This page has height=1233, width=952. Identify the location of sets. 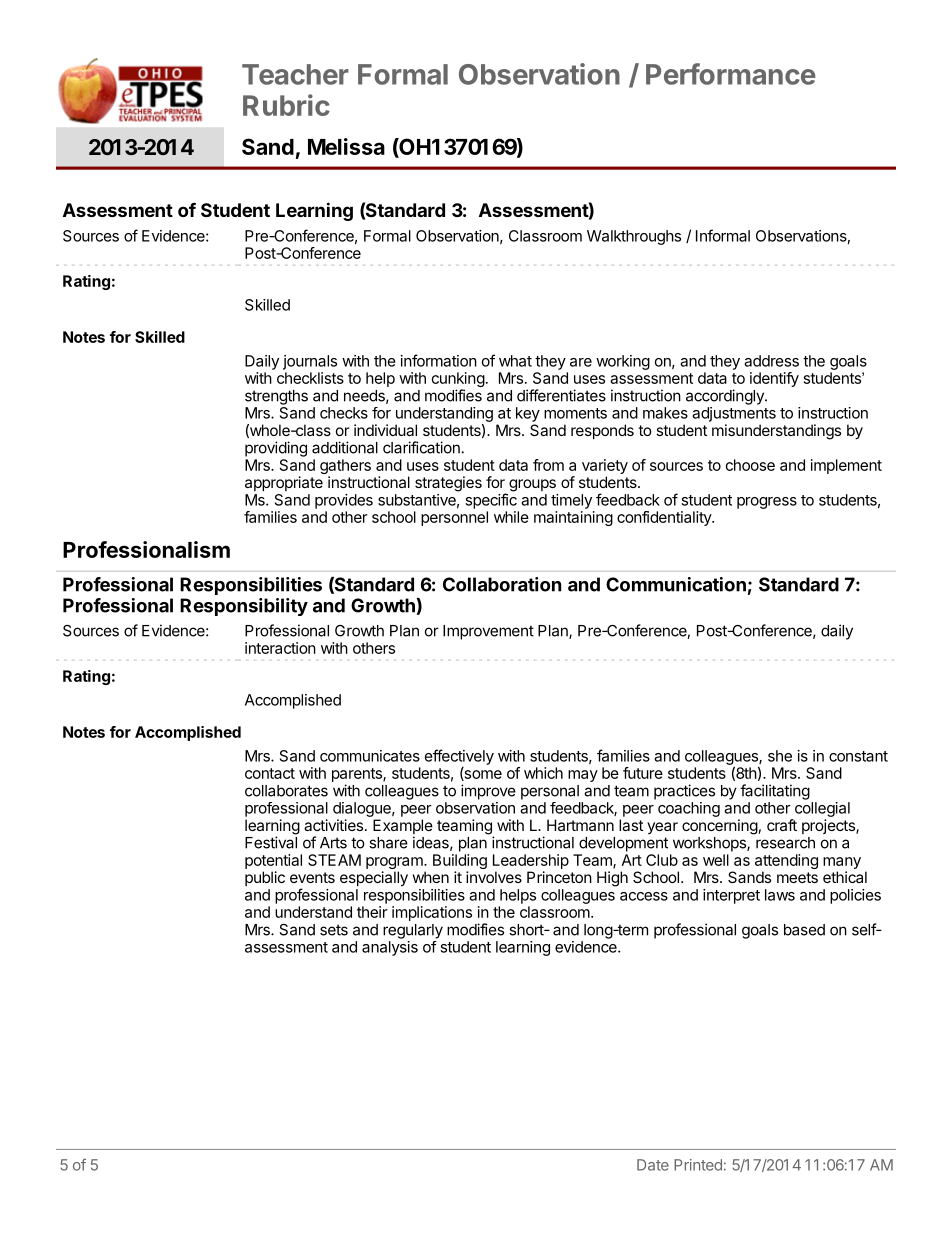
(334, 930).
